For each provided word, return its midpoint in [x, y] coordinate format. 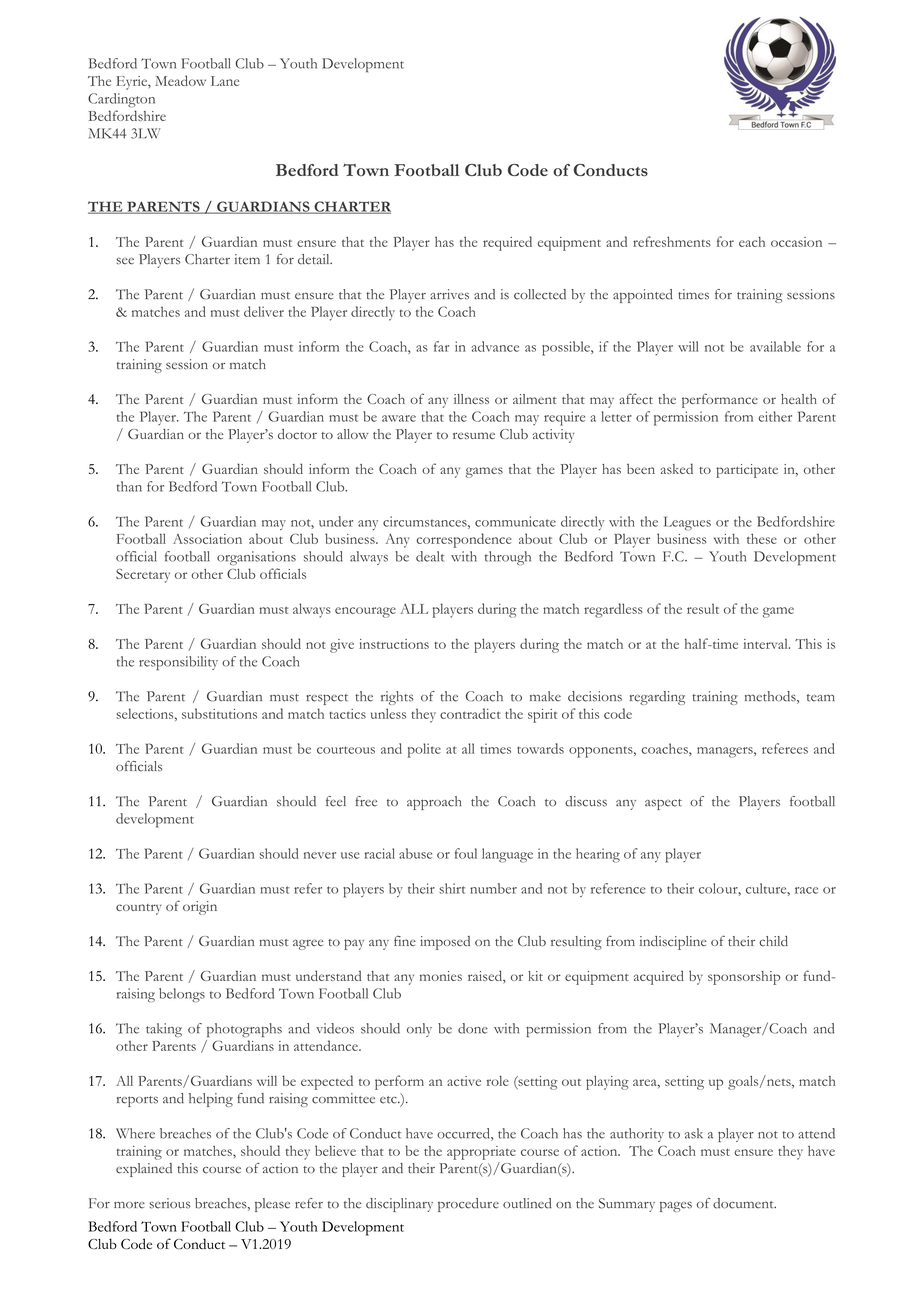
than [129, 486]
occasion [796, 242]
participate [747, 471]
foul [466, 853]
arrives [449, 294]
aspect [663, 804]
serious [169, 1203]
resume [474, 435]
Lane [225, 81]
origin [200, 908]
